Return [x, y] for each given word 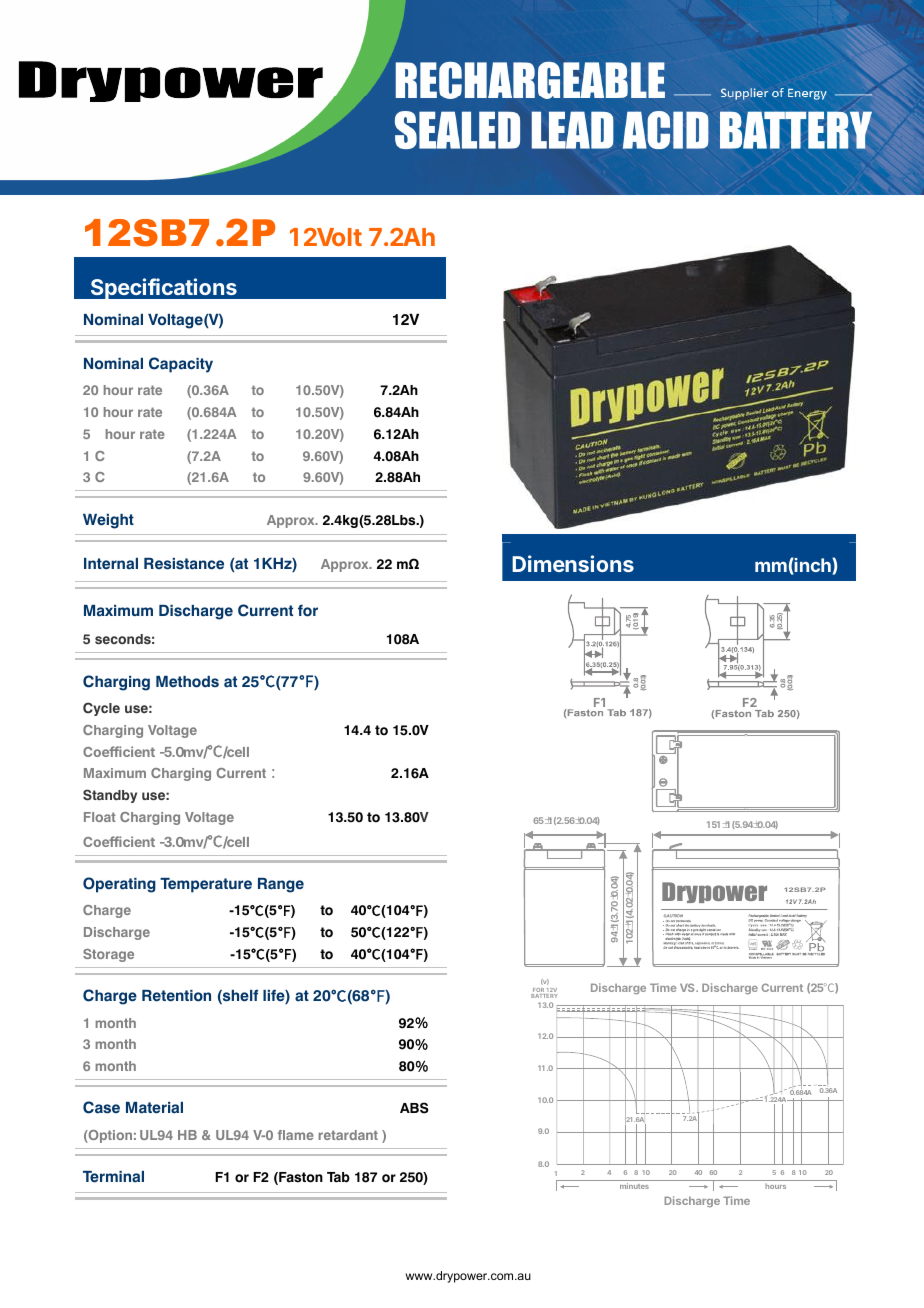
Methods [187, 682]
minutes [634, 1186]
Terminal [113, 1177]
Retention [176, 996]
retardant [348, 1135]
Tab [338, 1177]
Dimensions [573, 563]
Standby [110, 796]
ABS [414, 1108]
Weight [108, 521]
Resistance [184, 564]
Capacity [181, 365]
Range [281, 885]
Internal [111, 564]
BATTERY [544, 996]
